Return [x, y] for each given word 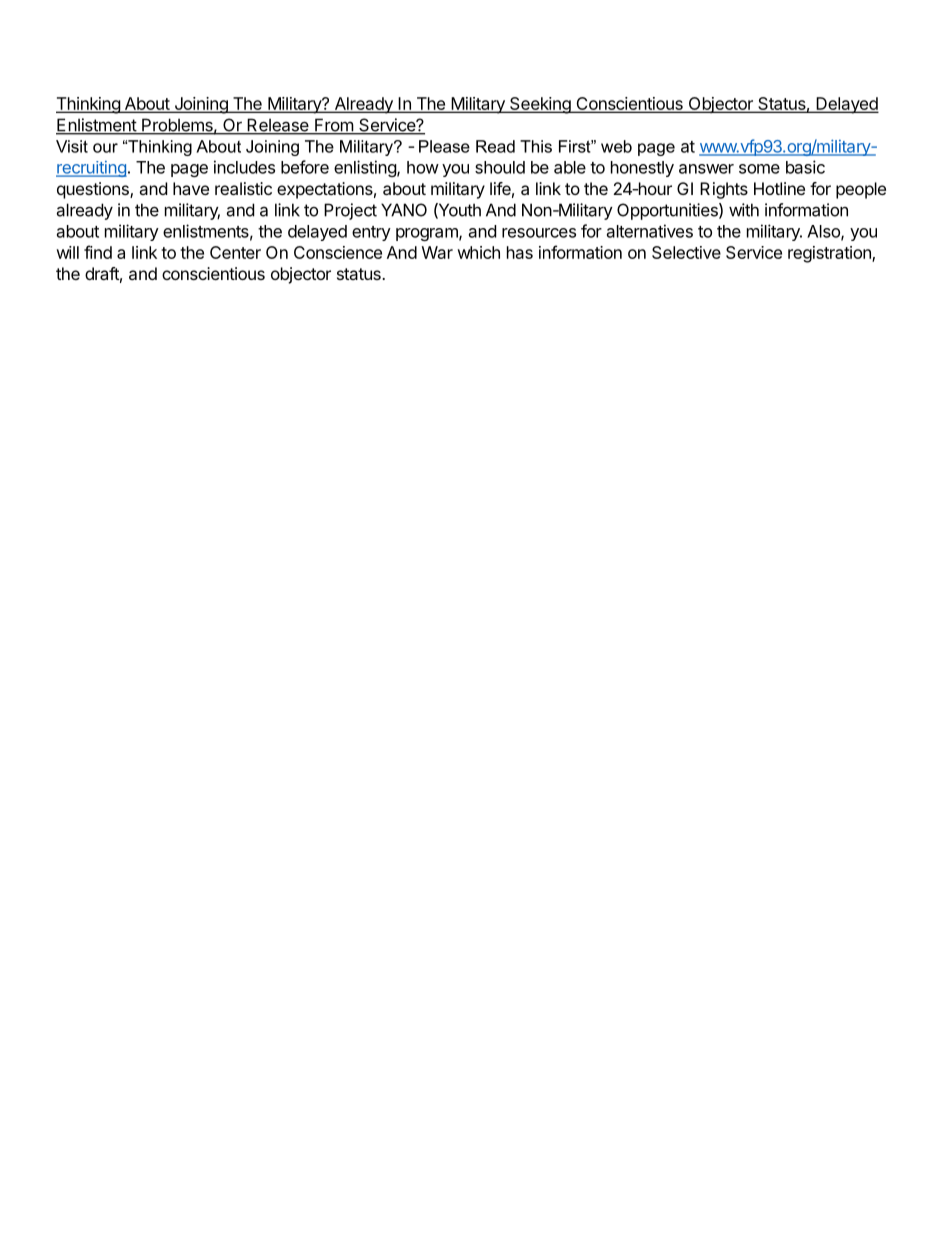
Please [444, 146]
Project [350, 211]
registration [830, 254]
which [478, 252]
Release [278, 126]
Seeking [540, 105]
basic [805, 167]
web [616, 146]
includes [244, 167]
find [98, 252]
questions [94, 190]
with [744, 210]
